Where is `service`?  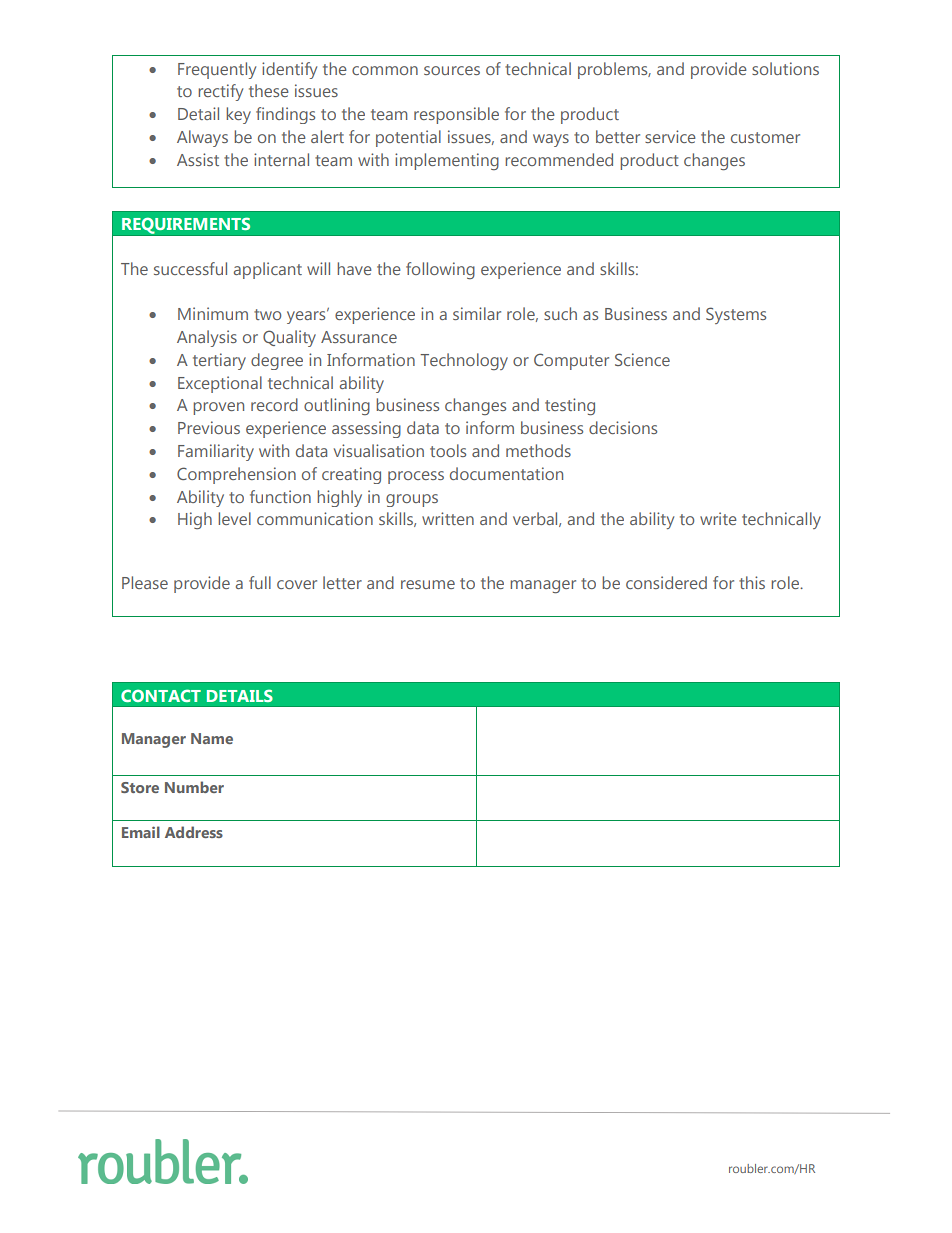 service is located at coordinates (670, 136).
